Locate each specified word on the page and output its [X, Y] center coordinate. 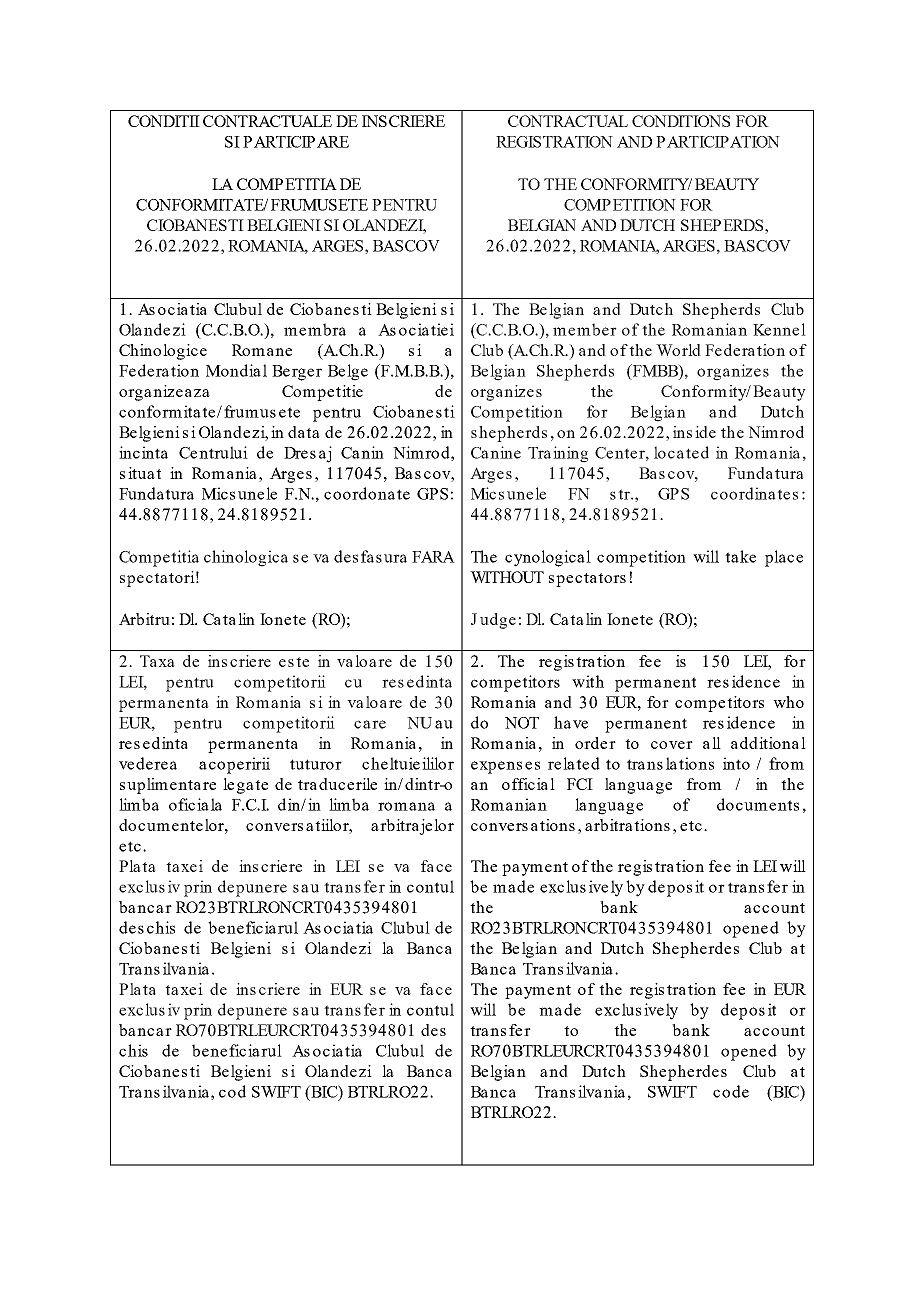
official [528, 784]
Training [558, 454]
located [681, 452]
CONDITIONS [681, 121]
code [731, 1091]
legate [245, 786]
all [712, 743]
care [370, 724]
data [304, 432]
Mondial [236, 370]
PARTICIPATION [718, 142]
